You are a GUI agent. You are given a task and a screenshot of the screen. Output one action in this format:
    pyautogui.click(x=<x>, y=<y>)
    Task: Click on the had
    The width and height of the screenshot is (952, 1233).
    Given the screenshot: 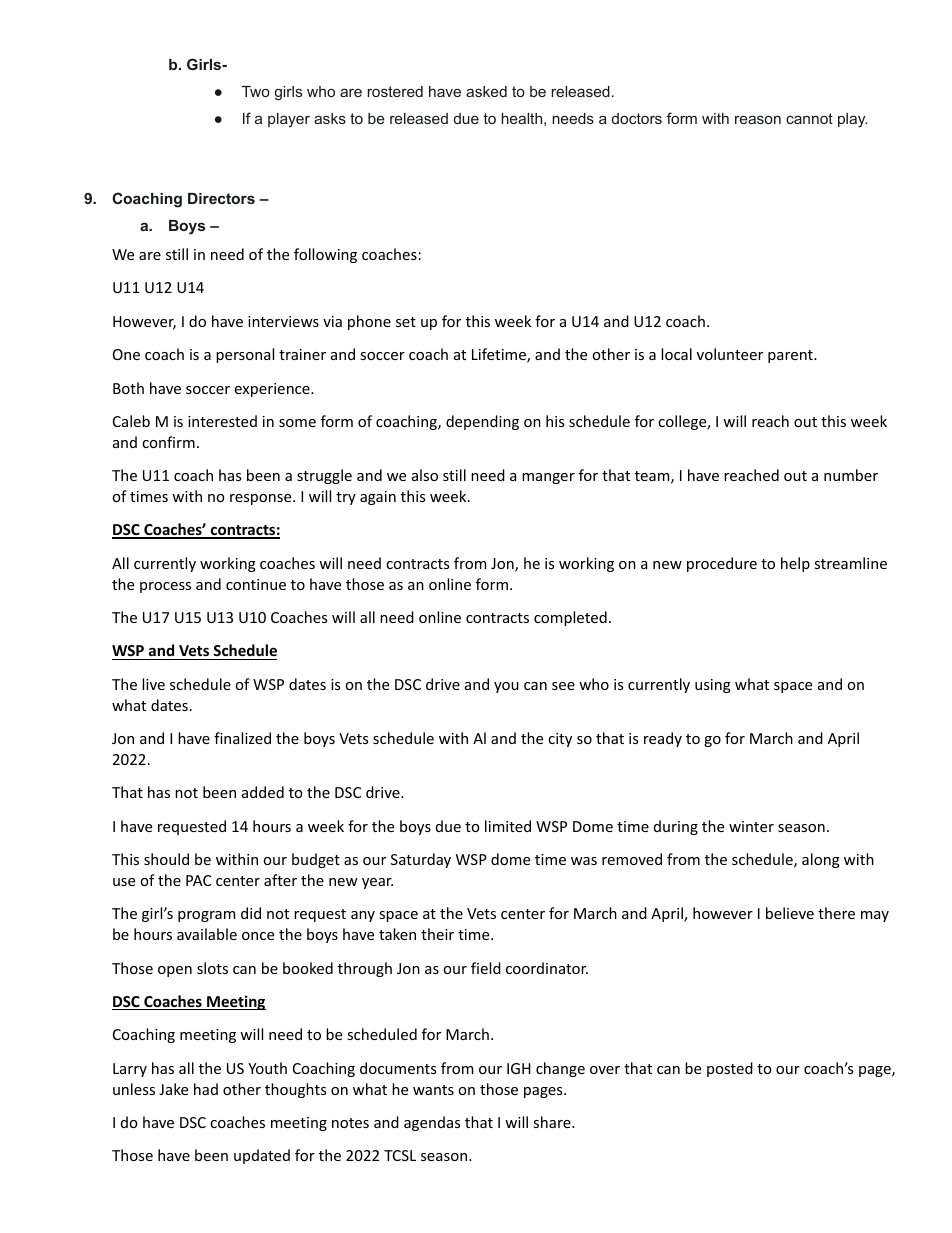 What is the action you would take?
    pyautogui.click(x=206, y=1089)
